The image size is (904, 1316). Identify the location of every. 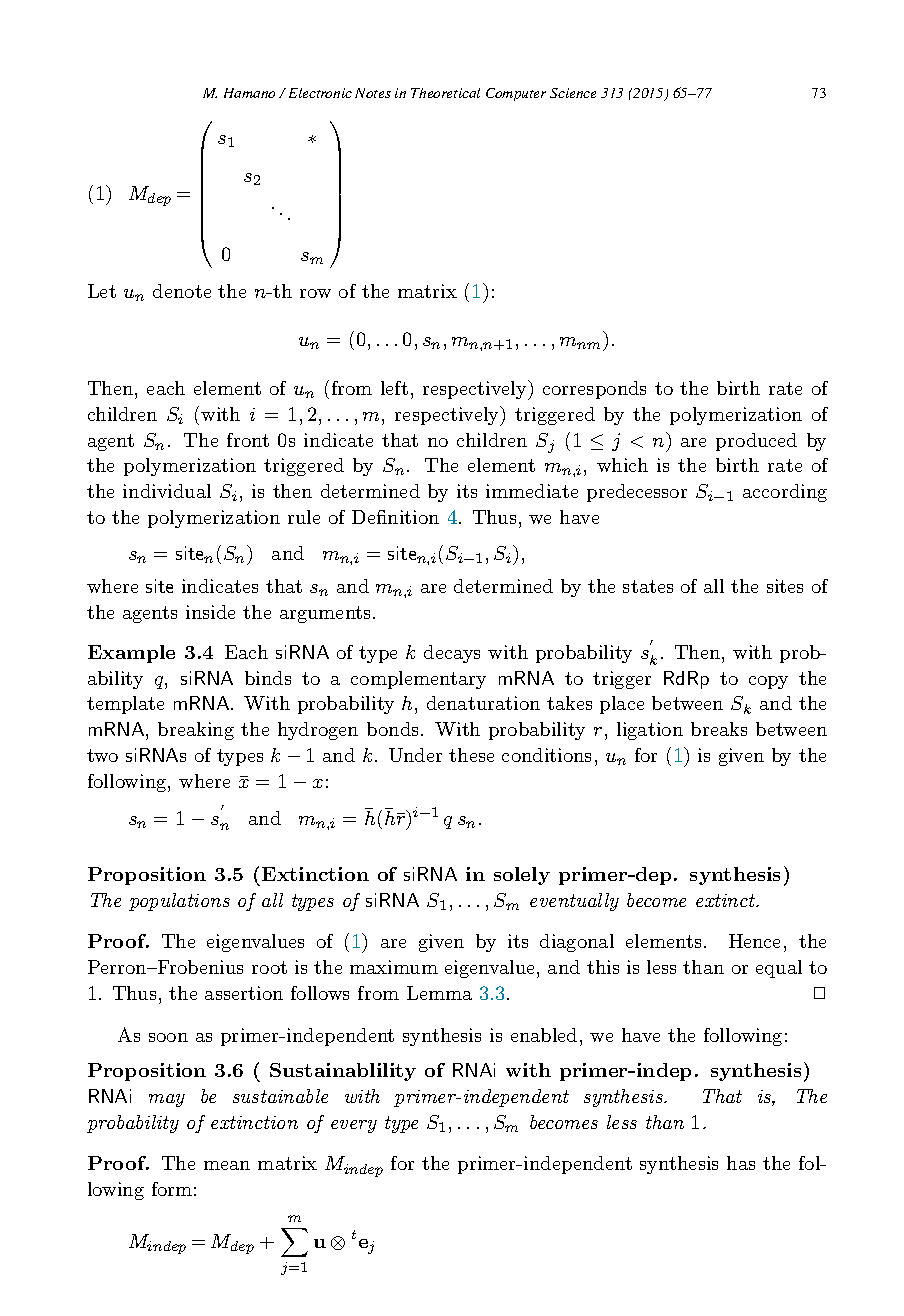
(354, 1126).
